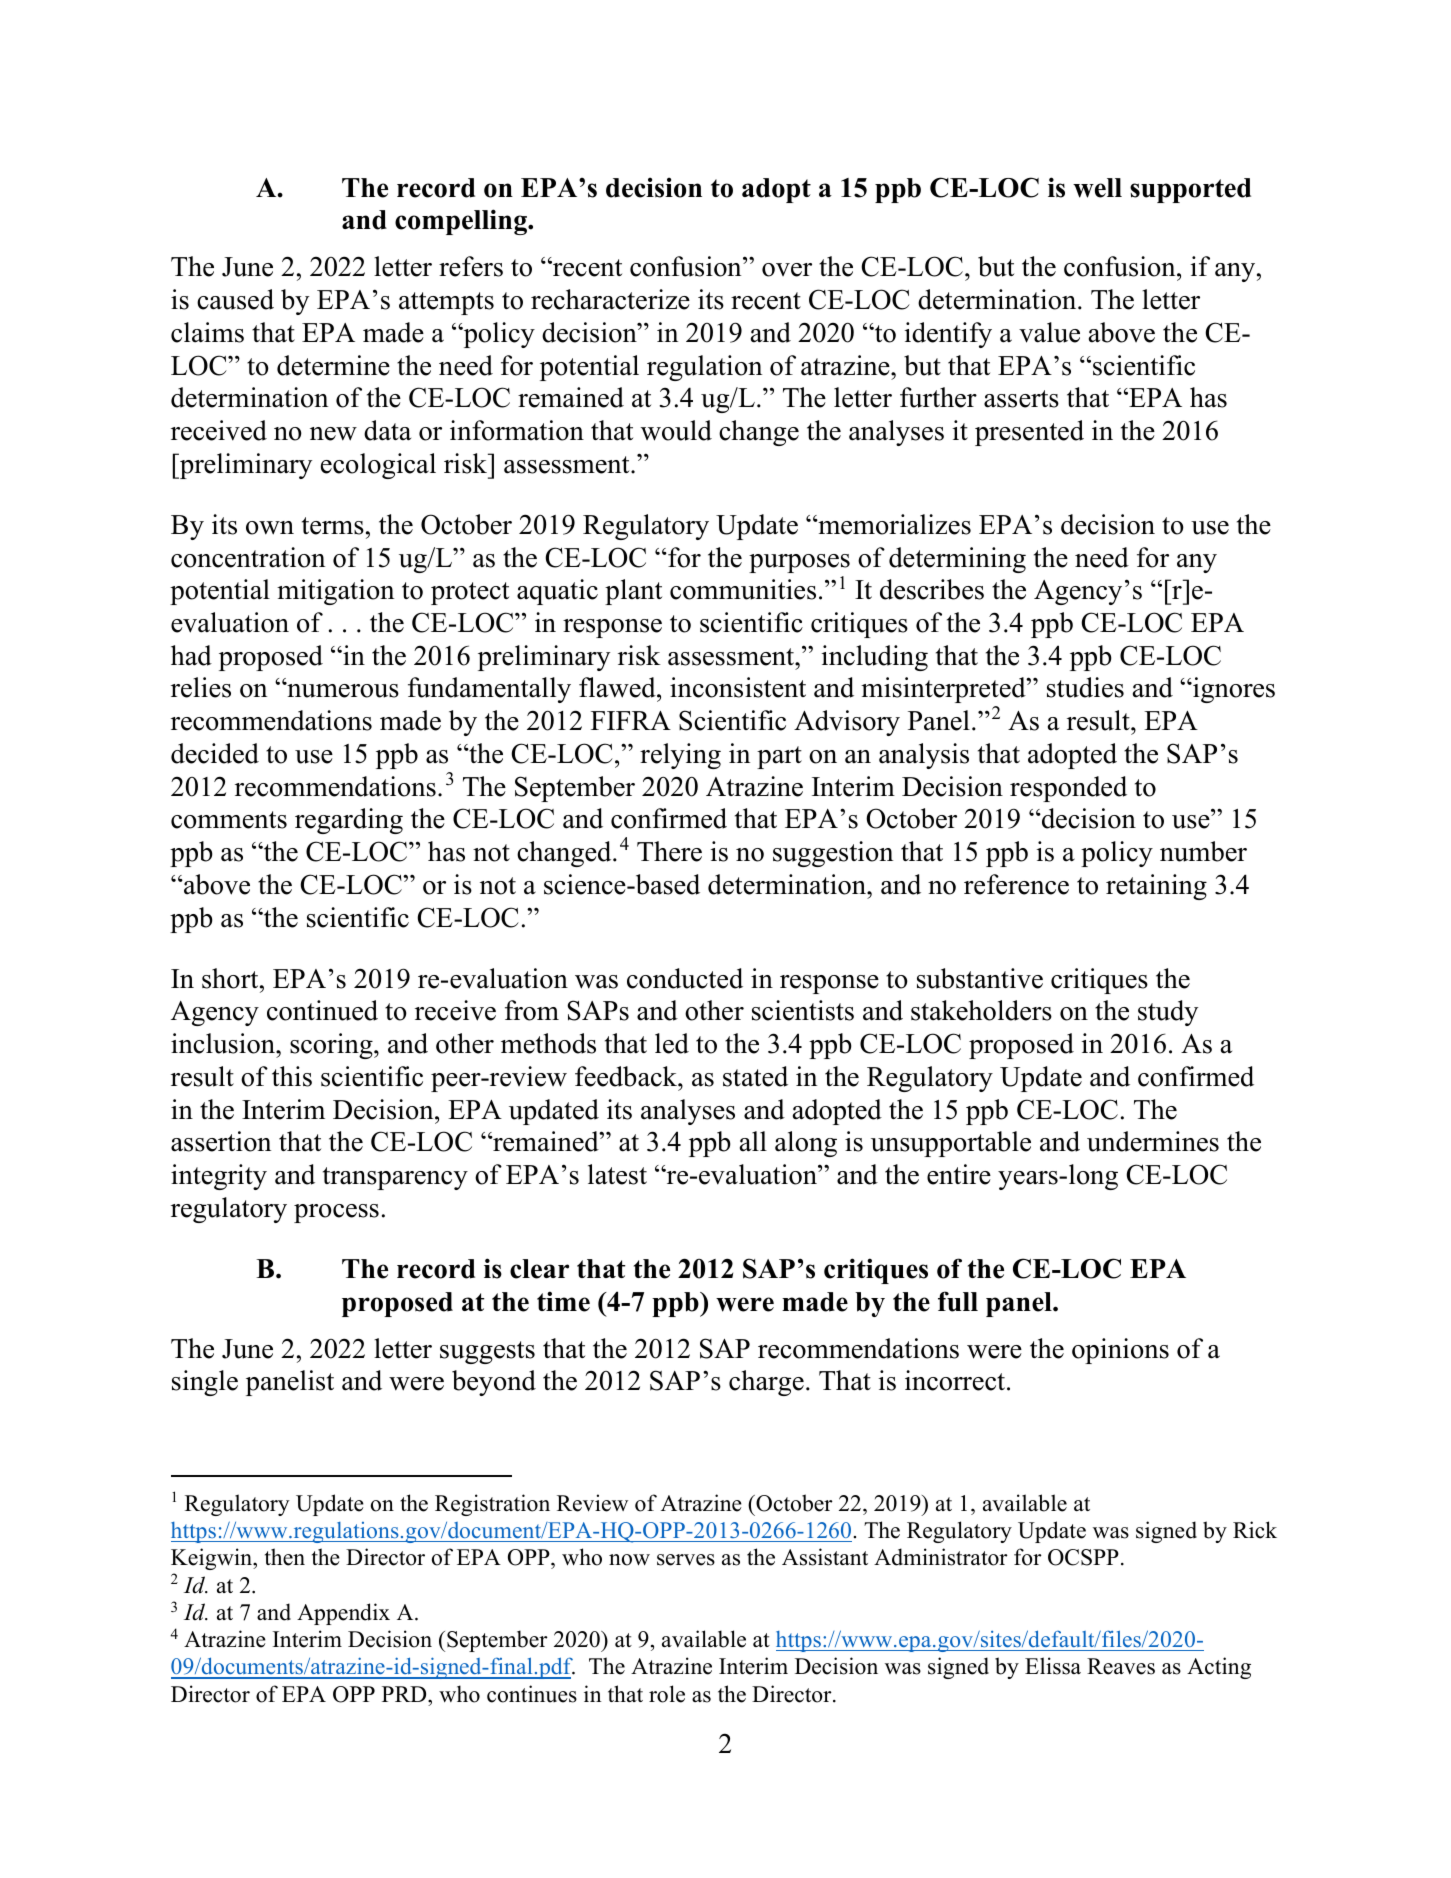 The height and width of the image is (1878, 1451). Describe the element at coordinates (1120, 1351) in the image. I see `opinions` at that location.
